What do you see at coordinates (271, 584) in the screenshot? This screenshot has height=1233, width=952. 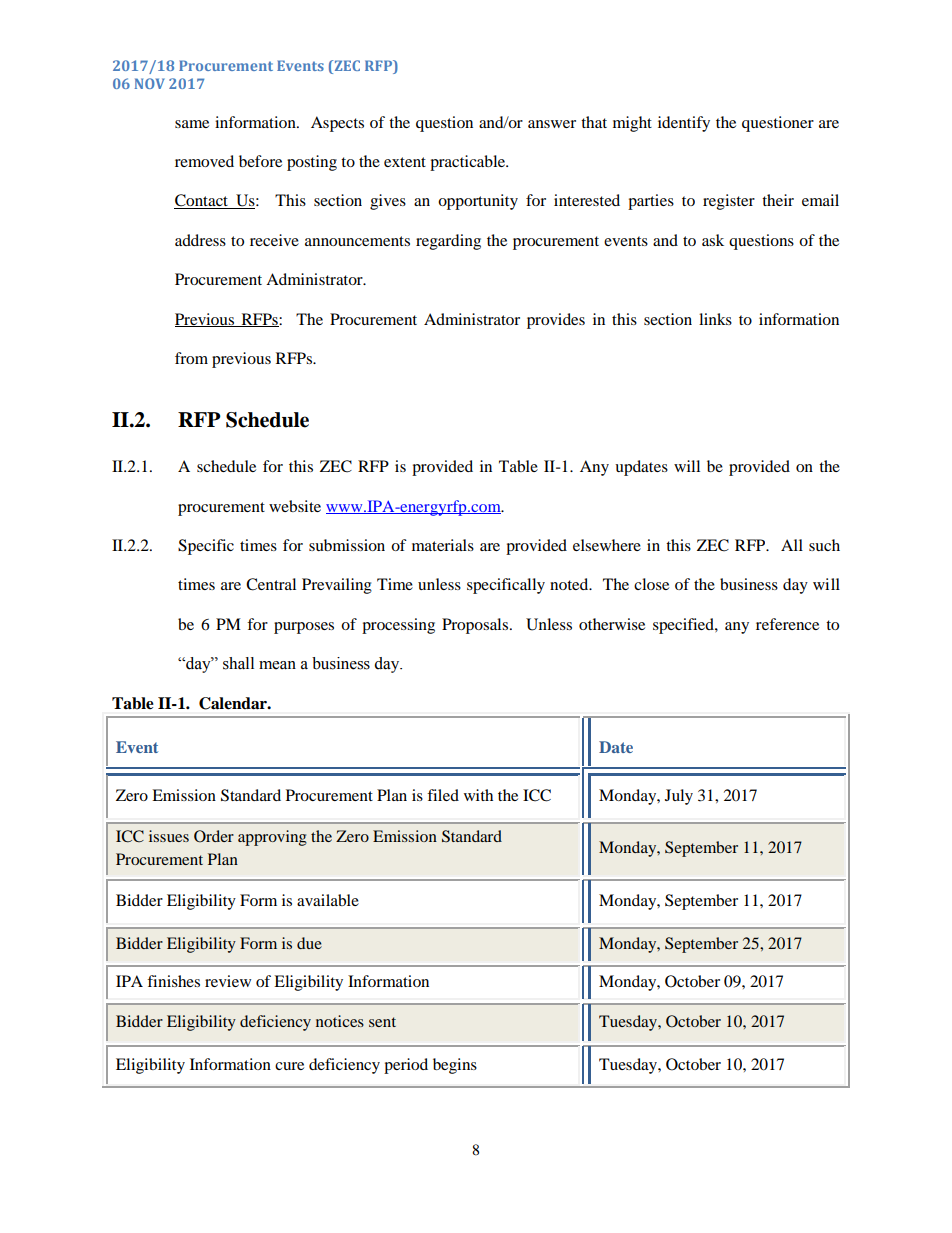 I see `Central` at bounding box center [271, 584].
